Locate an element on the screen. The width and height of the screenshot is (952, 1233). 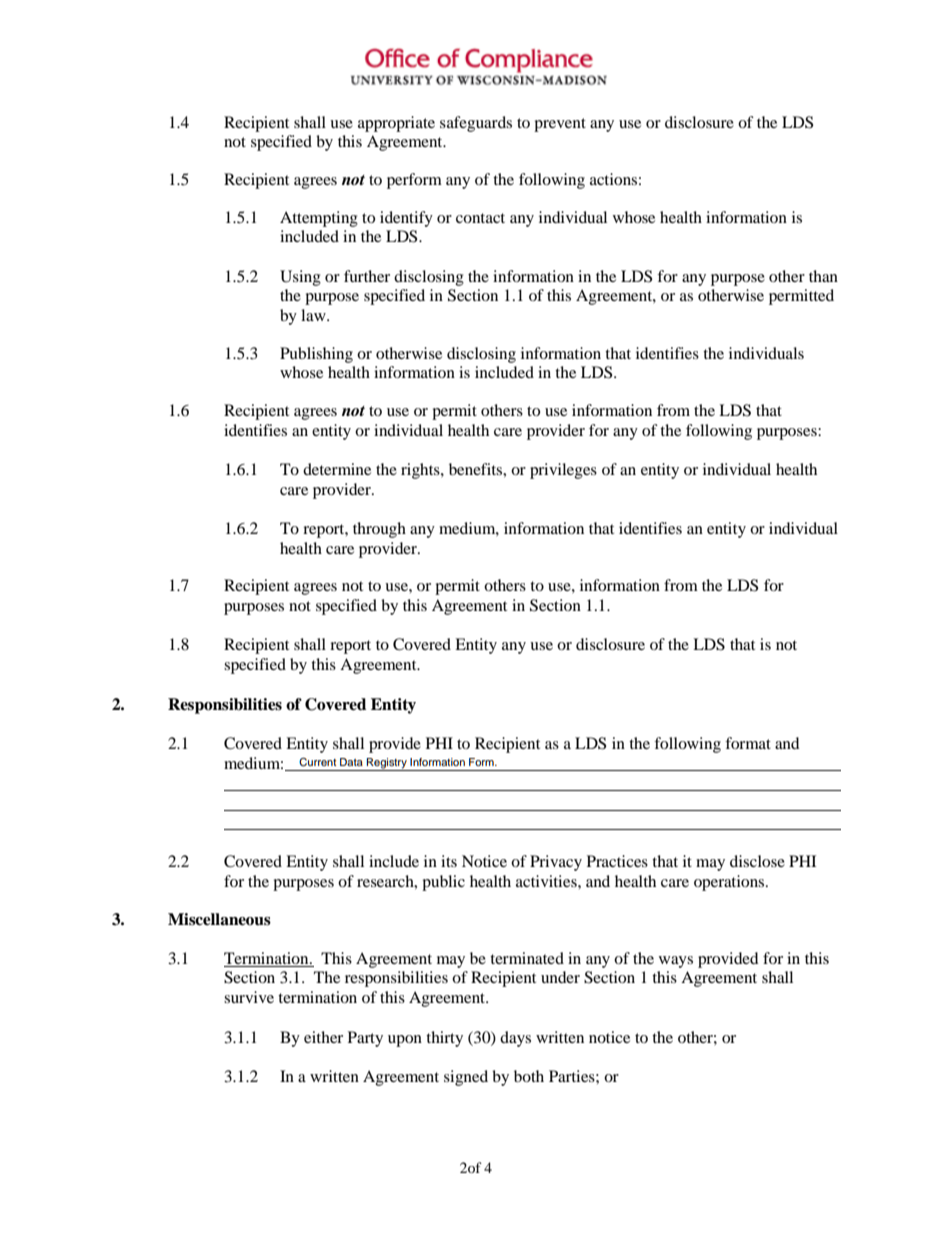
privileges is located at coordinates (563, 471).
